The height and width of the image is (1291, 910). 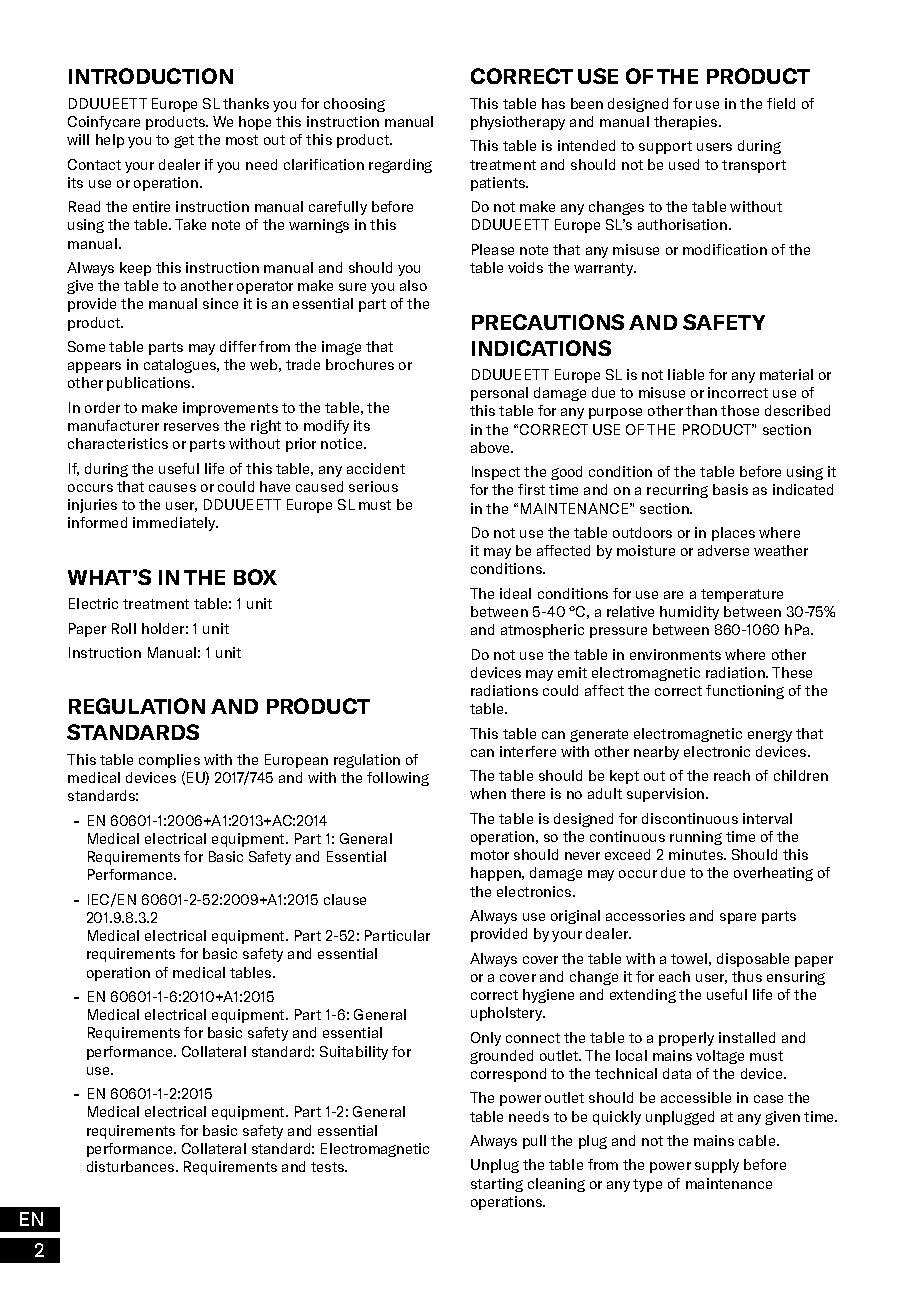 What do you see at coordinates (686, 374) in the image?
I see `liable` at bounding box center [686, 374].
